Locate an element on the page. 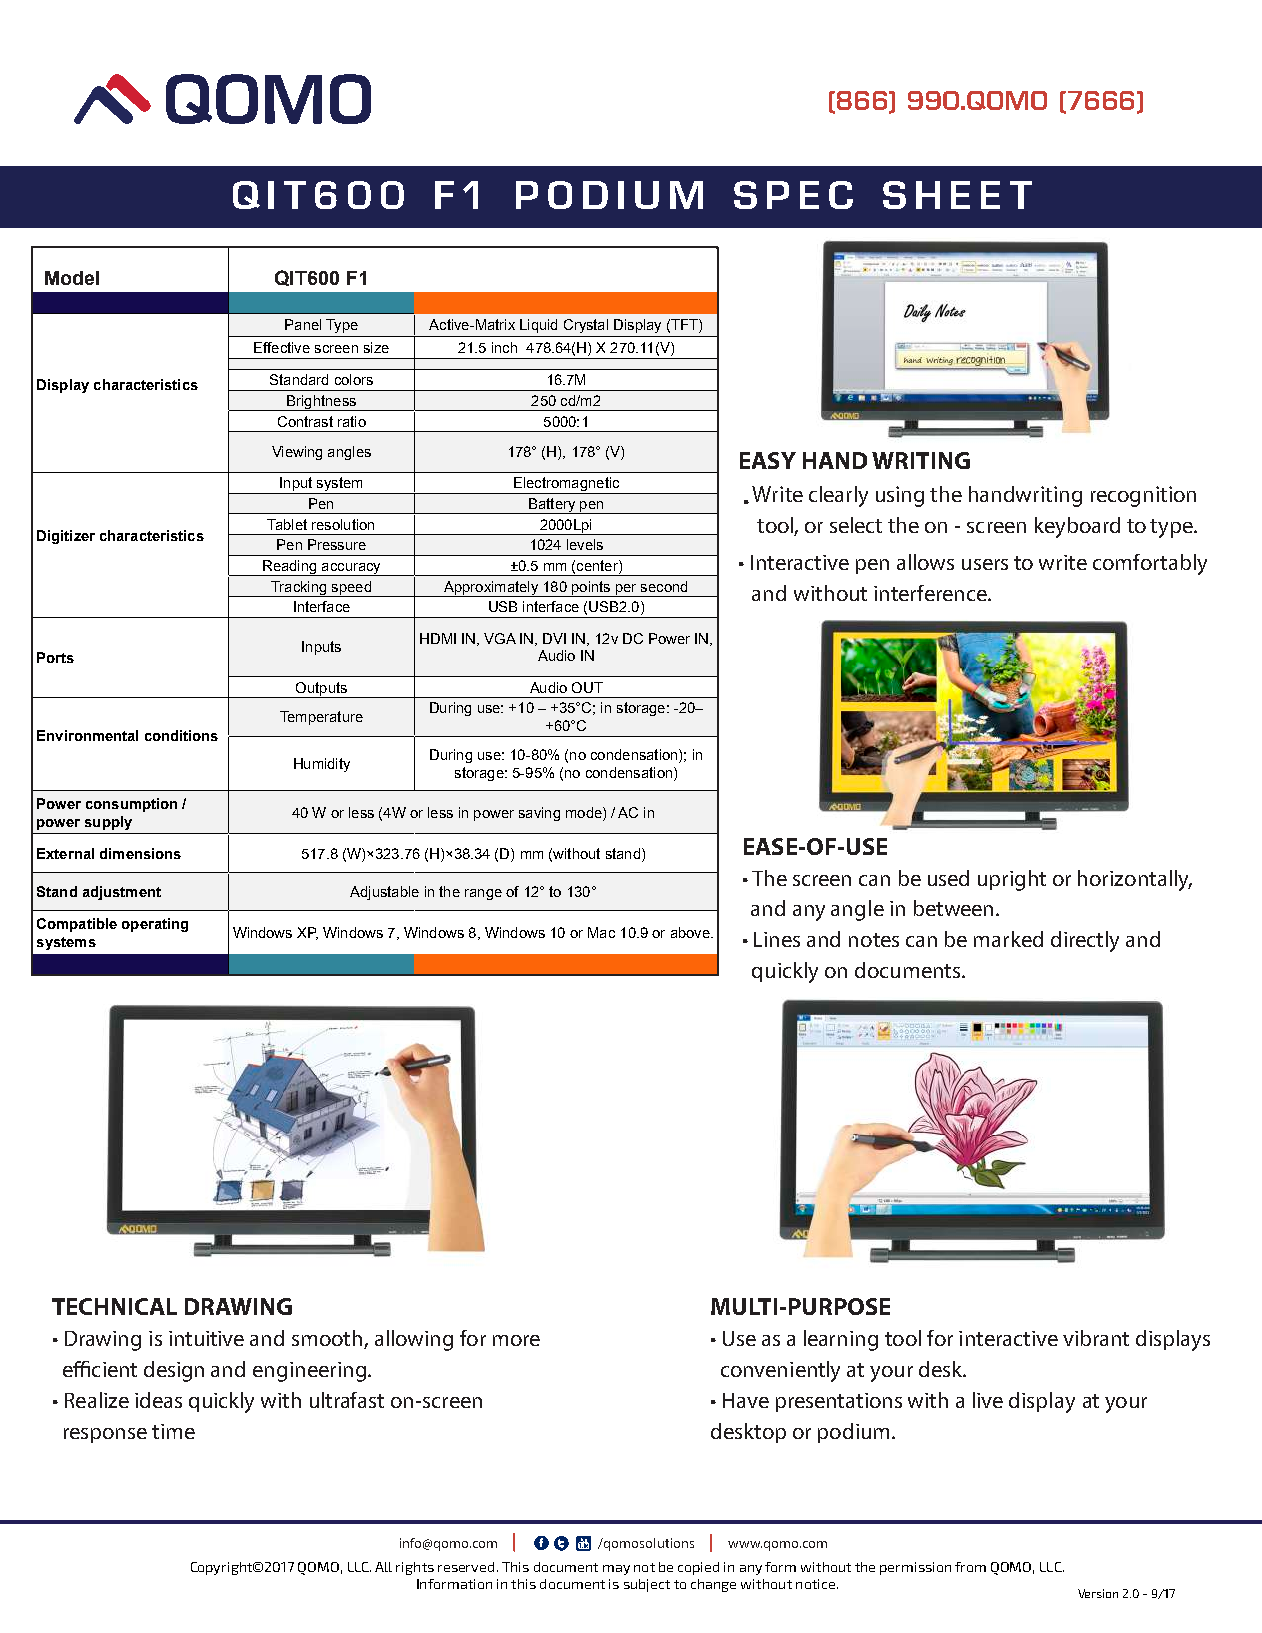 This image has height=1633, width=1262. may is located at coordinates (616, 1570).
